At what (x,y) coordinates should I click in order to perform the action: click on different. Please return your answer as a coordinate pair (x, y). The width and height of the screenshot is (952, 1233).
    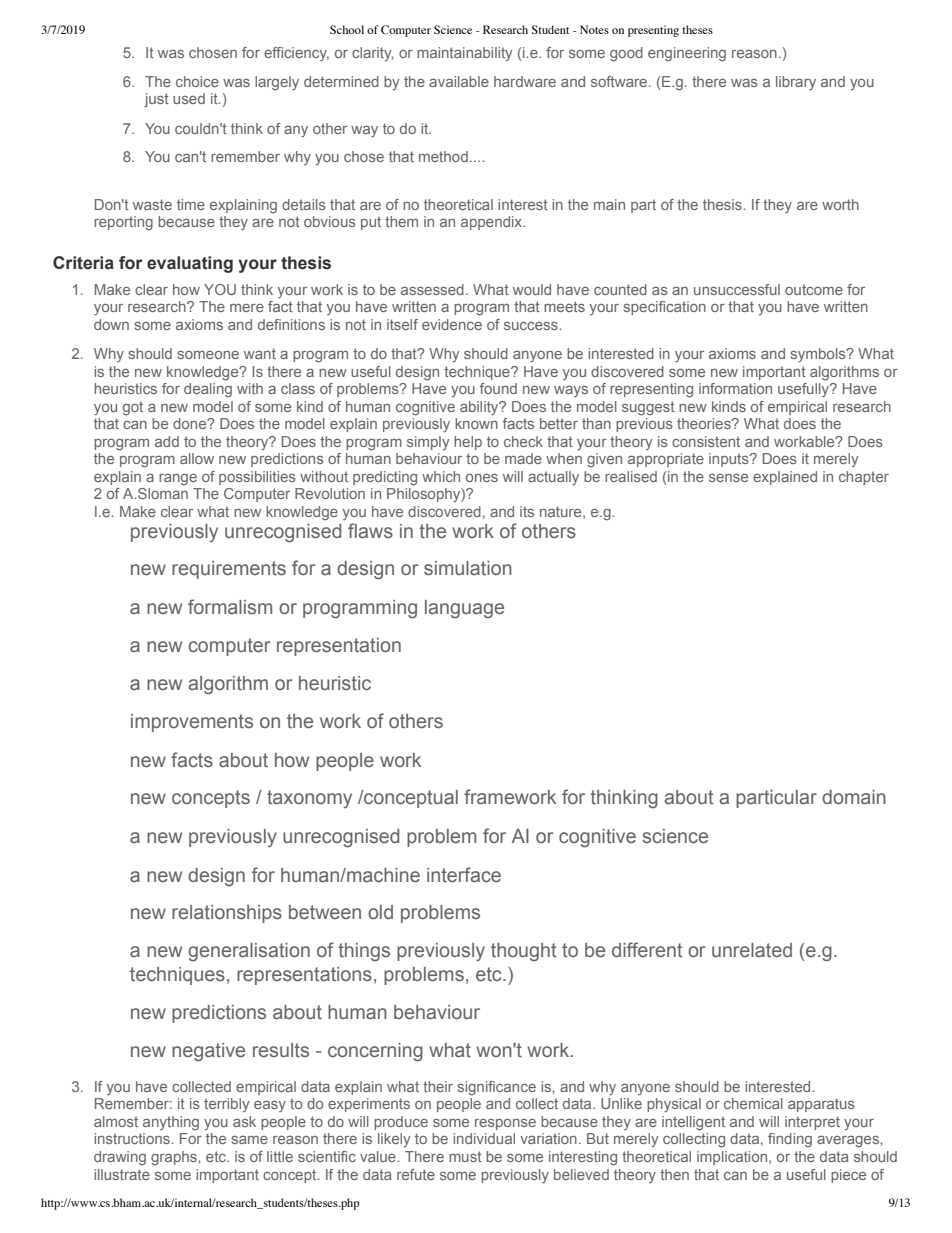
    Looking at the image, I should click on (647, 950).
